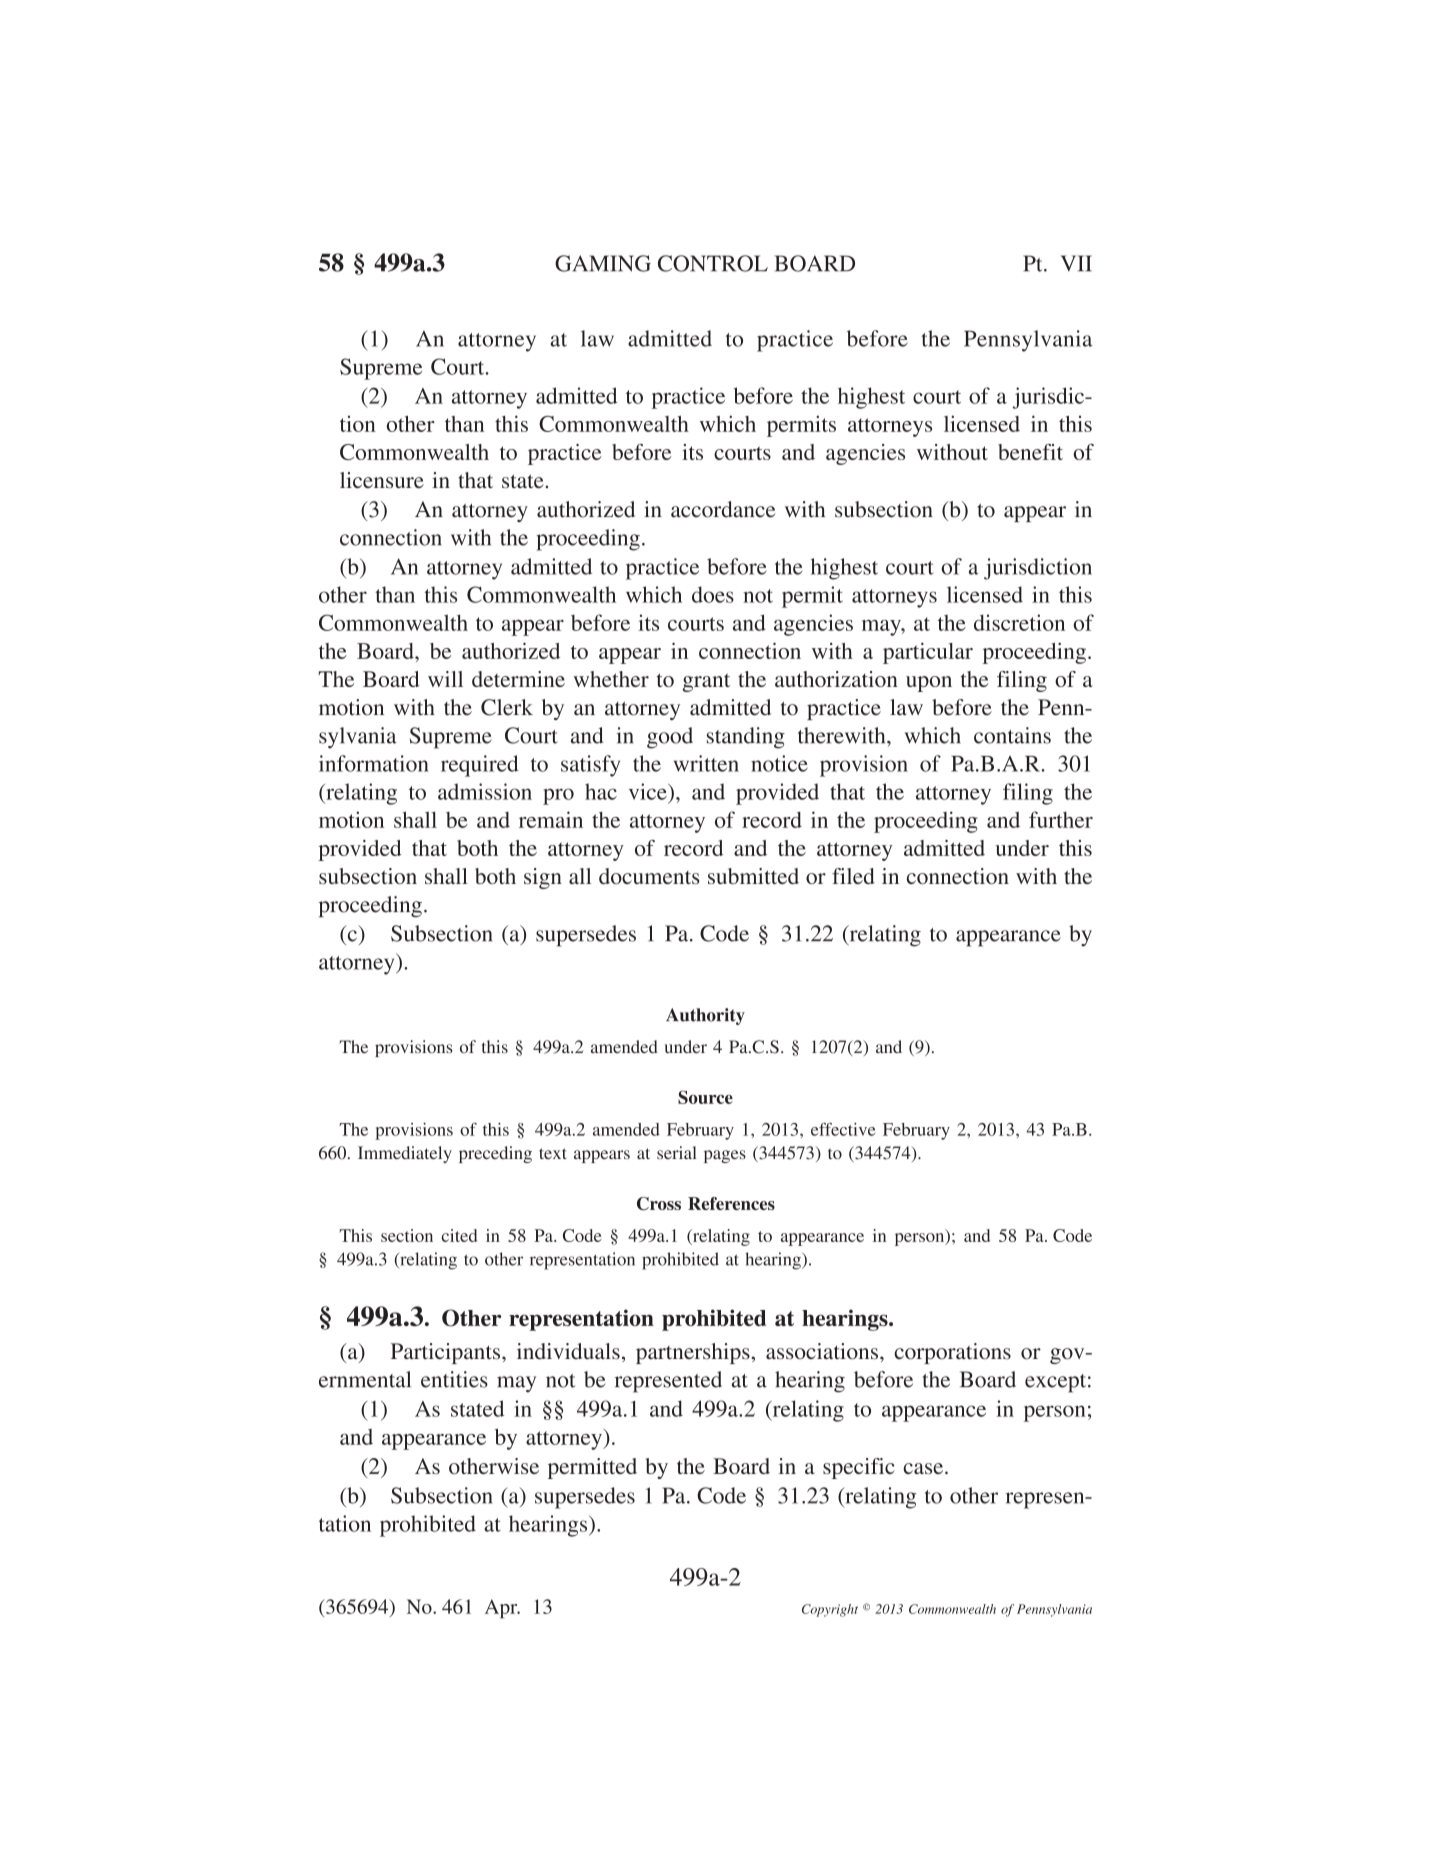 The height and width of the image is (1862, 1439). Describe the element at coordinates (543, 878) in the image. I see `sign` at that location.
